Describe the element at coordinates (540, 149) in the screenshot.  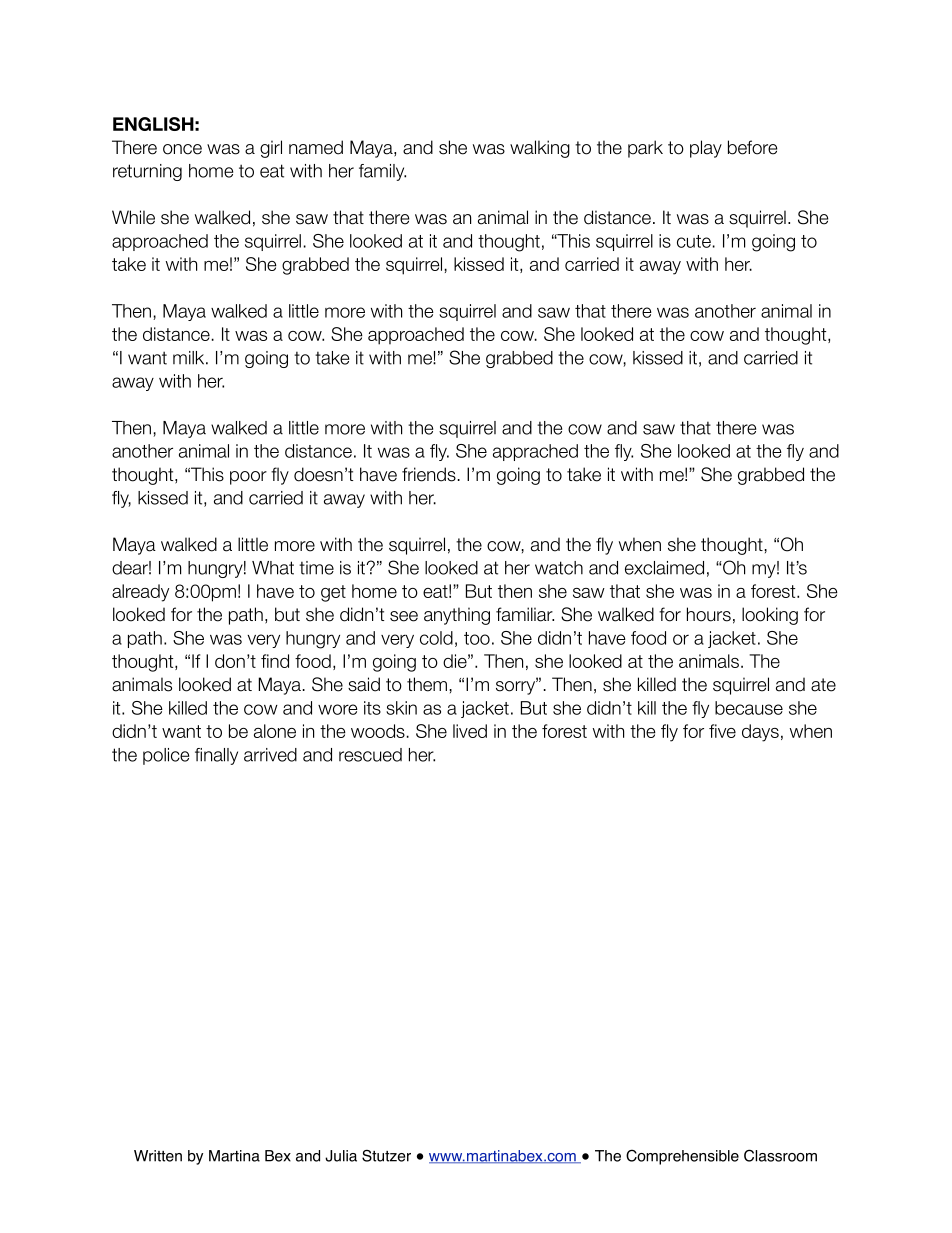
I see `walking` at that location.
